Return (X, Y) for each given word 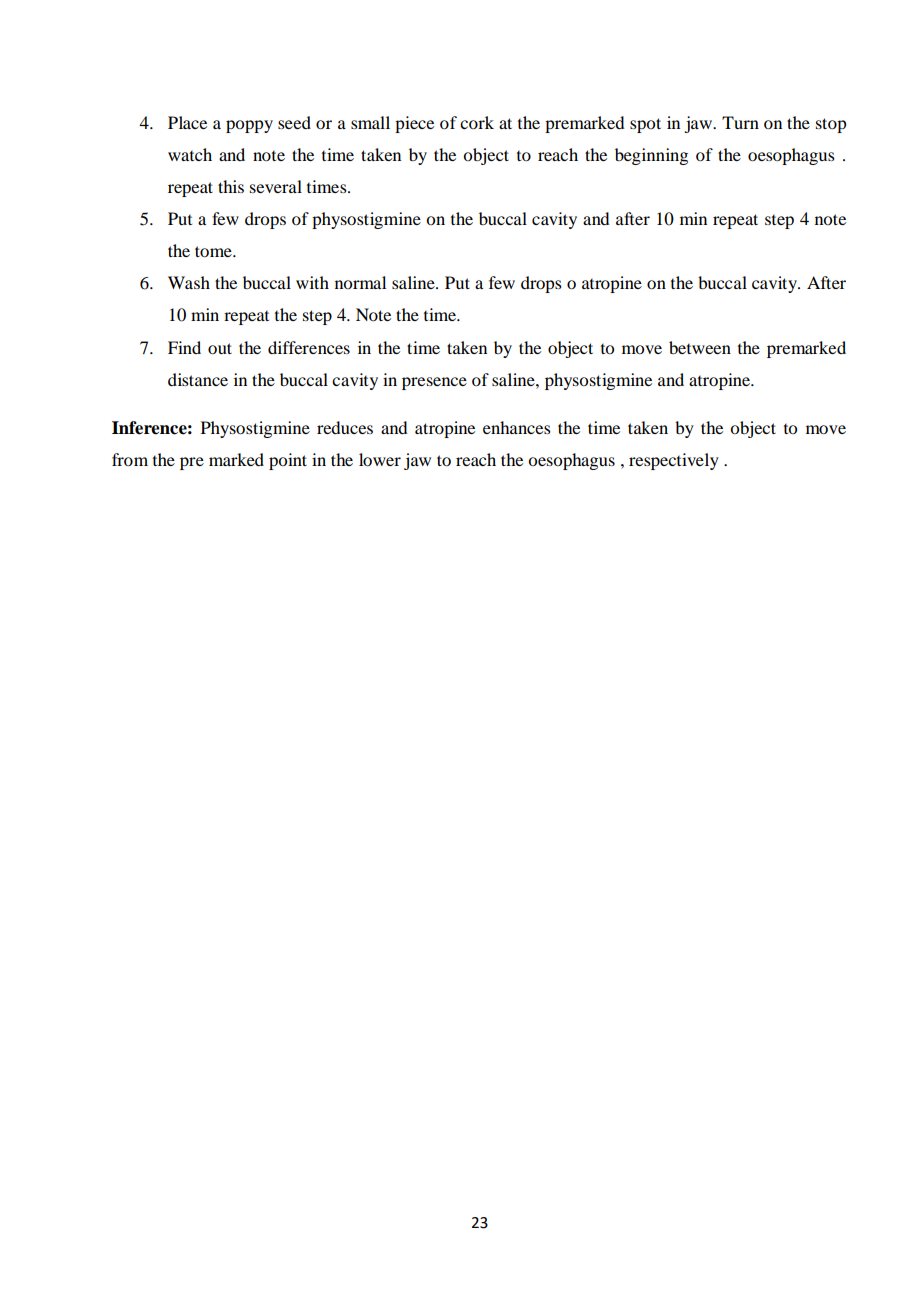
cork (477, 122)
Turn (740, 122)
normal (360, 282)
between (700, 347)
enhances (517, 427)
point (288, 461)
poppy (249, 126)
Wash (189, 282)
